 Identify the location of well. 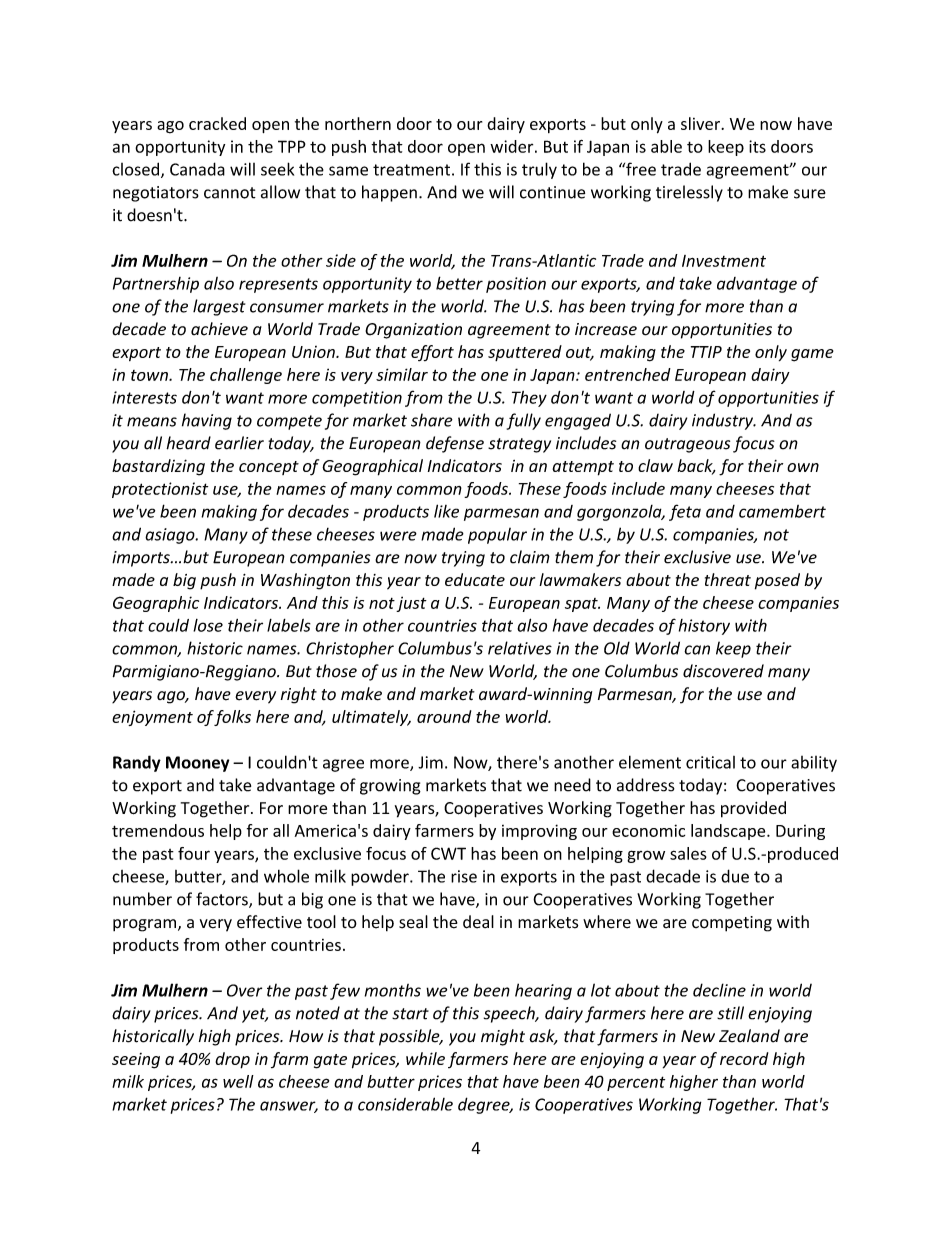
(238, 1081).
